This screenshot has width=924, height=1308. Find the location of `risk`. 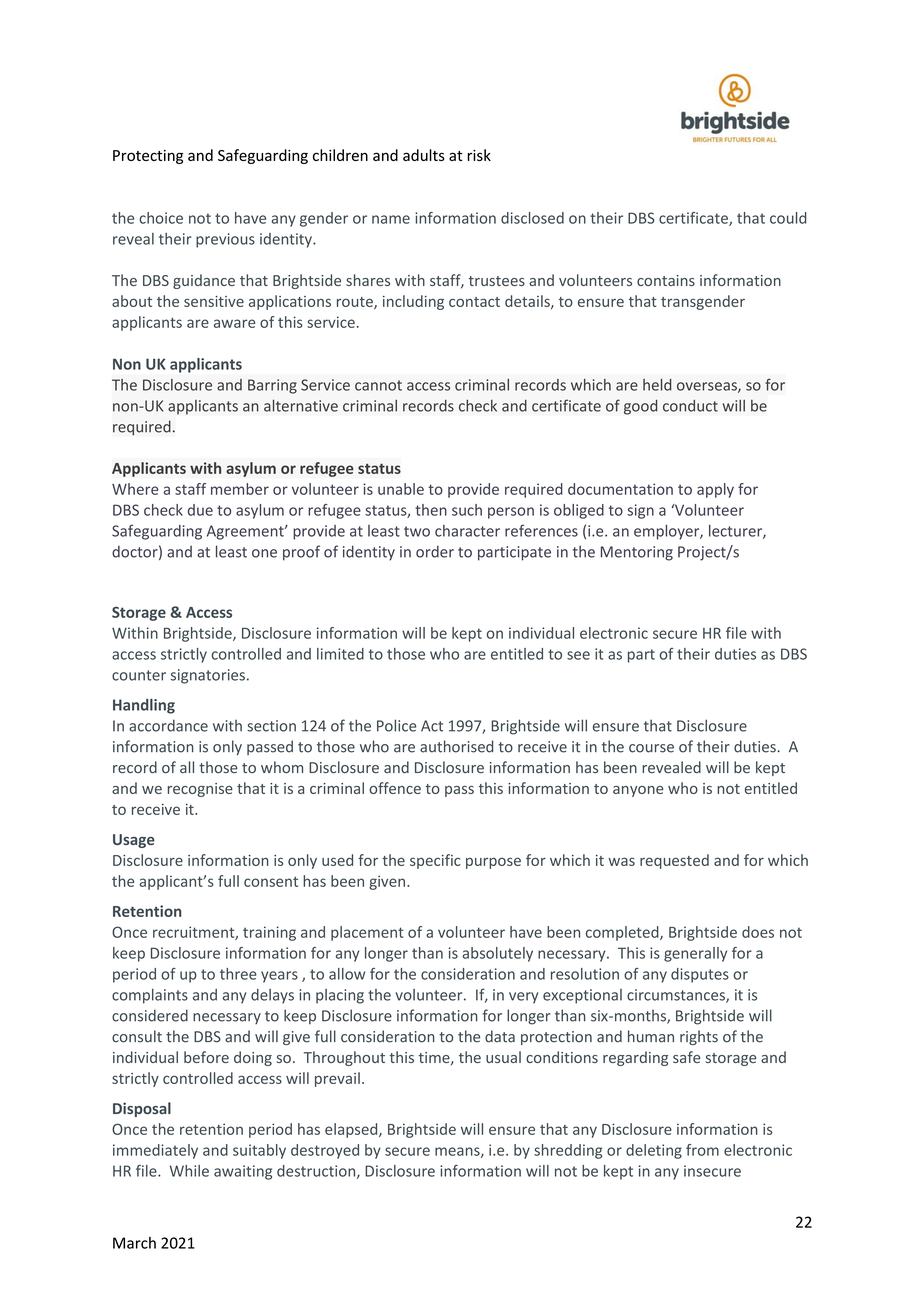

risk is located at coordinates (479, 155).
